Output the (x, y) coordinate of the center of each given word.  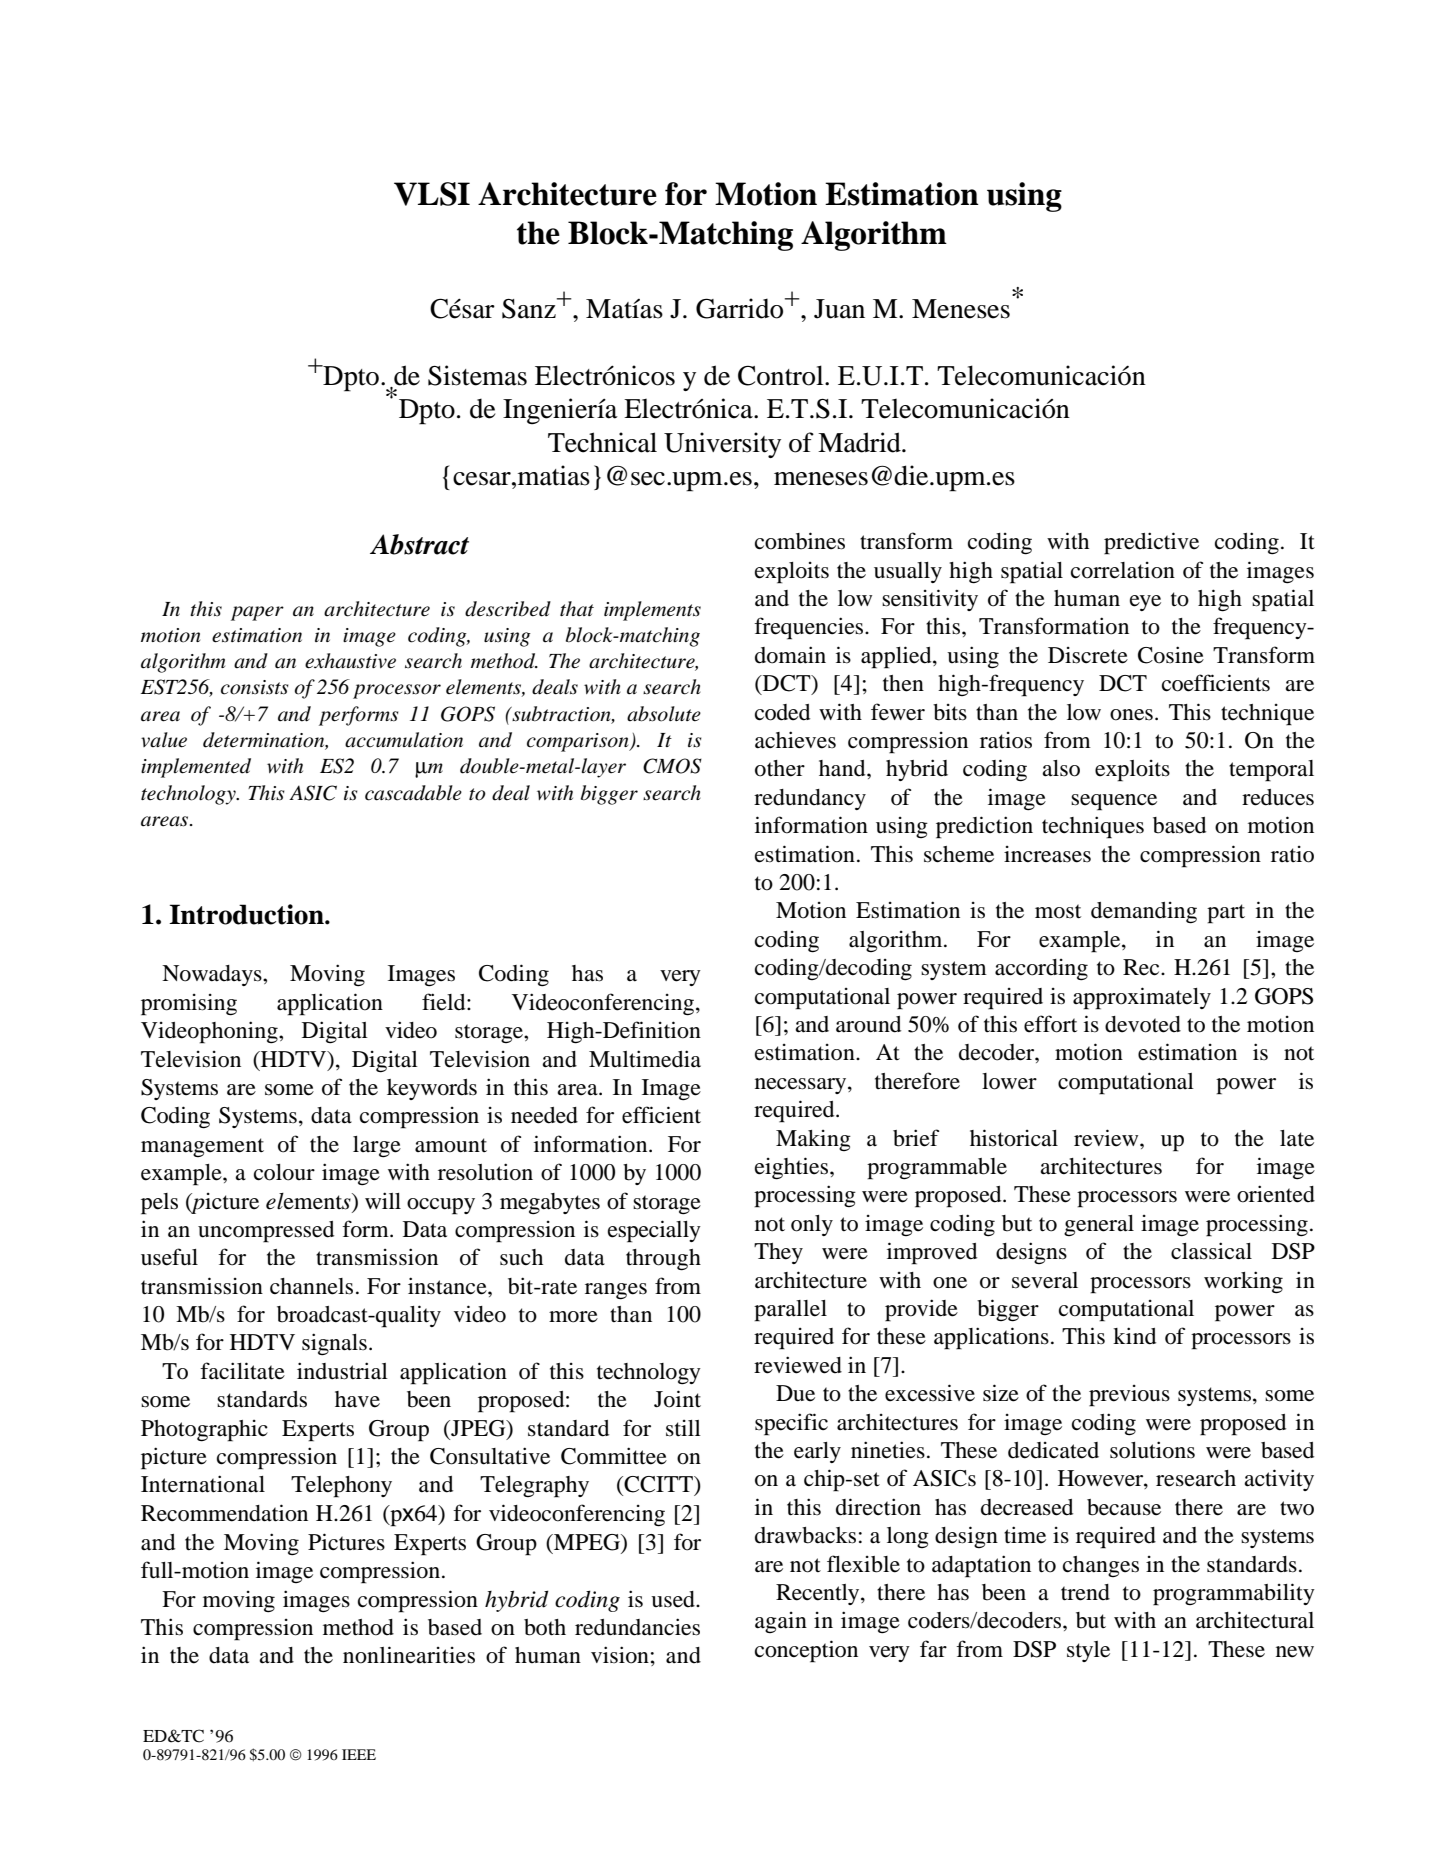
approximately (1142, 998)
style (1088, 1651)
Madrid (860, 442)
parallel (790, 1311)
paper (257, 613)
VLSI (432, 194)
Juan (839, 309)
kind (1134, 1336)
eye (1145, 603)
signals (334, 1344)
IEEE (359, 1754)
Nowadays (213, 975)
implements (652, 611)
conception (806, 1651)
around (868, 1024)
